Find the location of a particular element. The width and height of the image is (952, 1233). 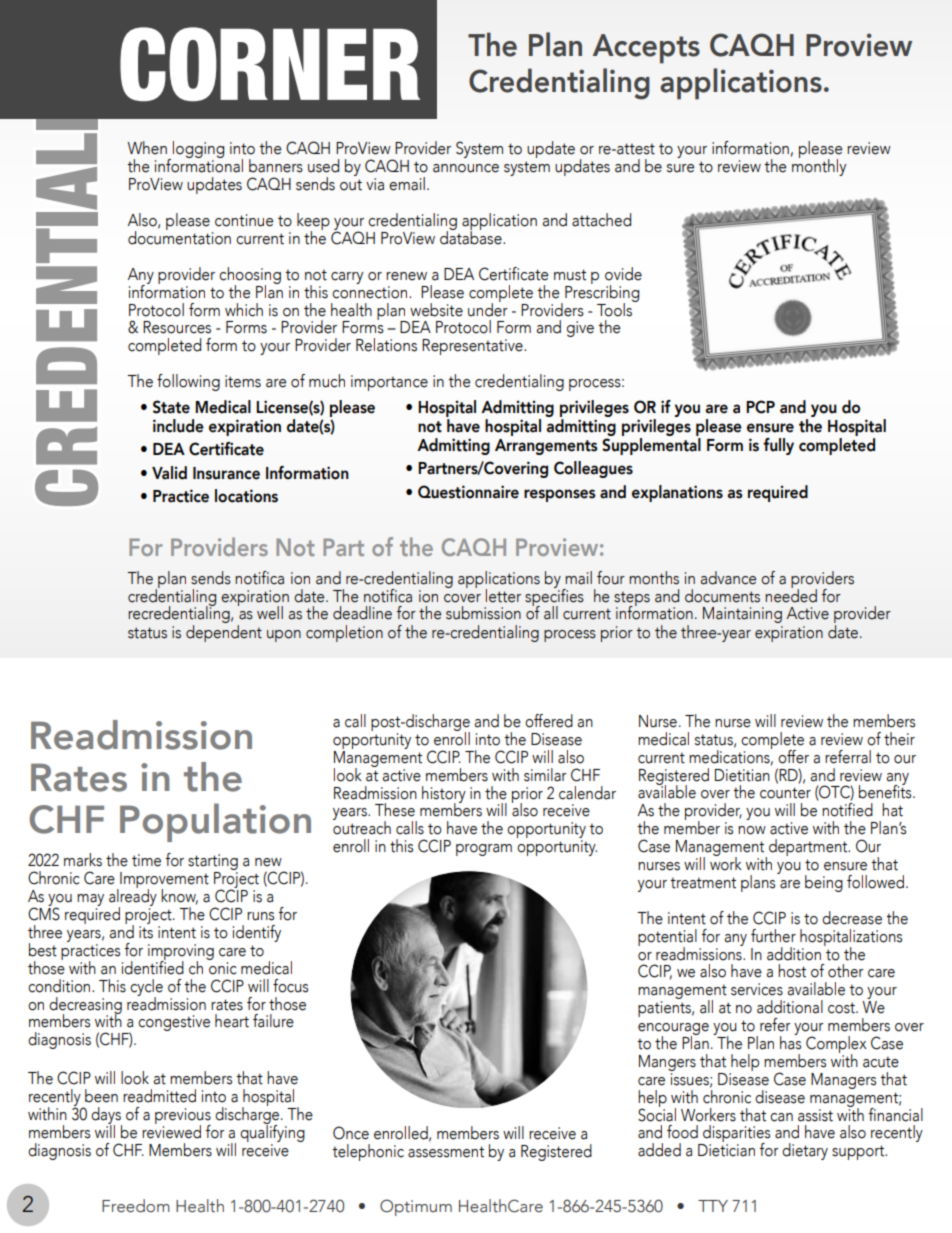

monthly is located at coordinates (819, 166).
